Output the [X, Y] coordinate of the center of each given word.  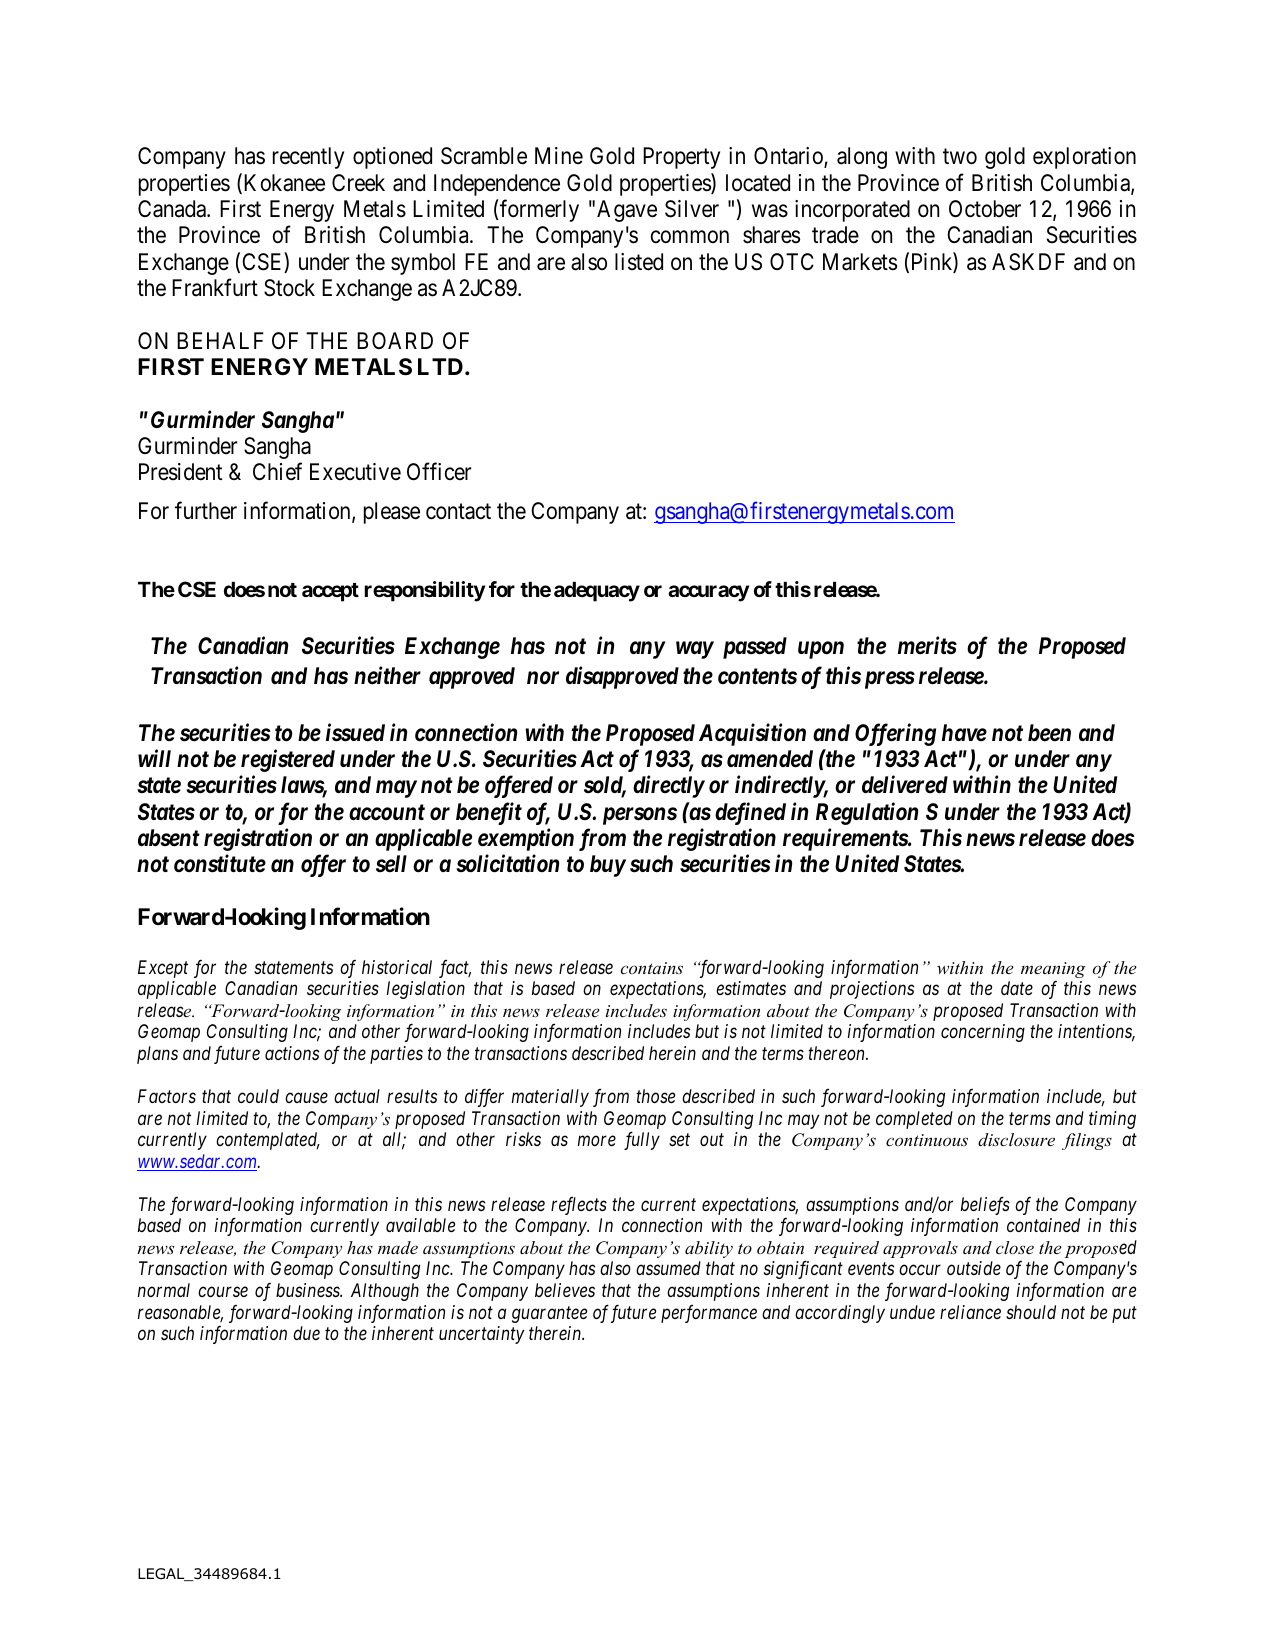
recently [308, 158]
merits [927, 645]
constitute [220, 864]
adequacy [597, 592]
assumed [668, 1268]
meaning [1053, 970]
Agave [627, 211]
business [309, 1290]
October [985, 209]
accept [330, 592]
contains [652, 968]
